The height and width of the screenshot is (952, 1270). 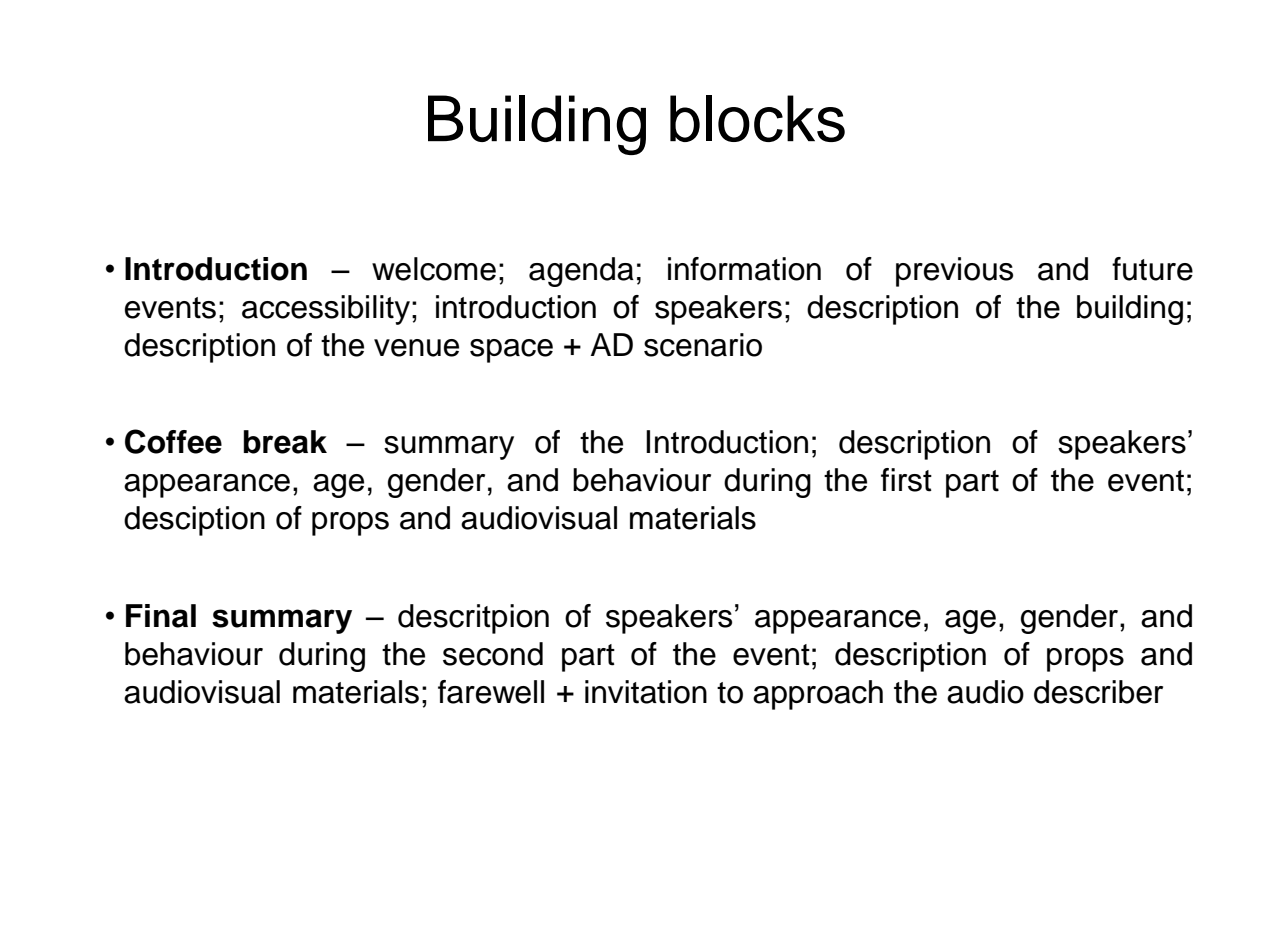 What do you see at coordinates (744, 269) in the screenshot?
I see `information` at bounding box center [744, 269].
